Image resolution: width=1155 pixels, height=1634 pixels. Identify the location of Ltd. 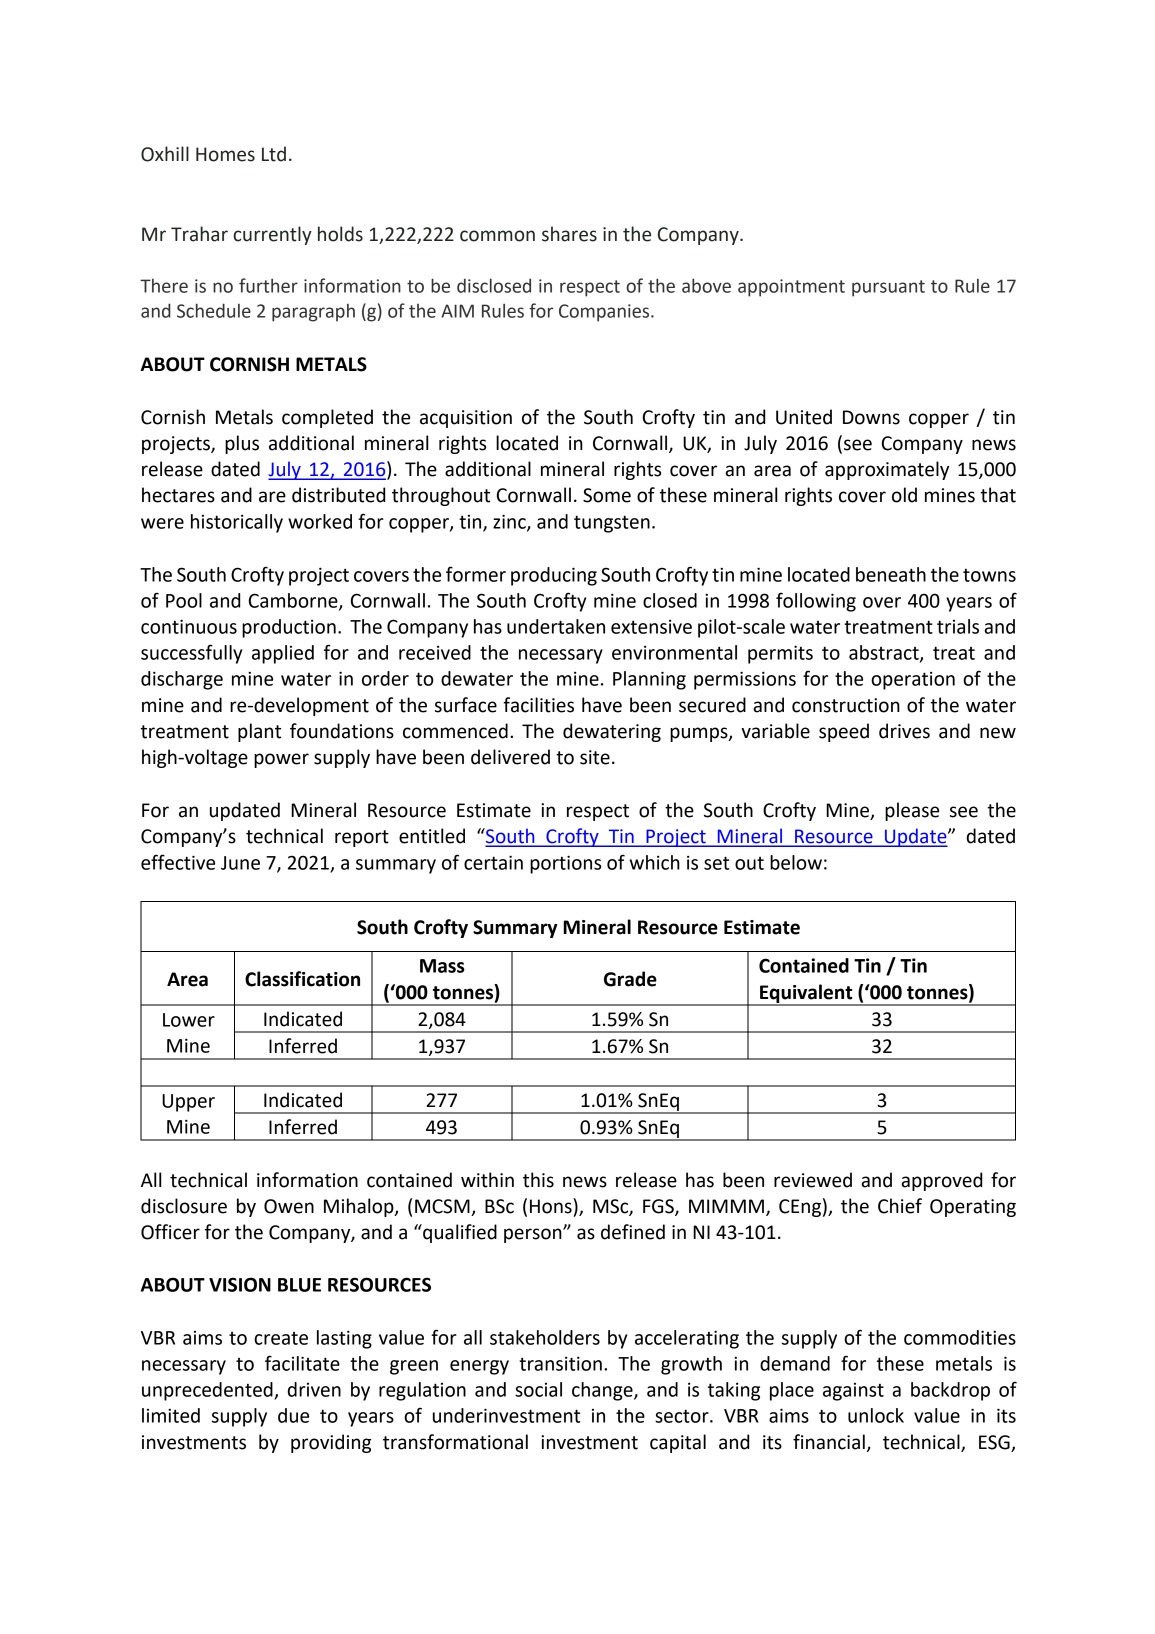
(274, 154).
